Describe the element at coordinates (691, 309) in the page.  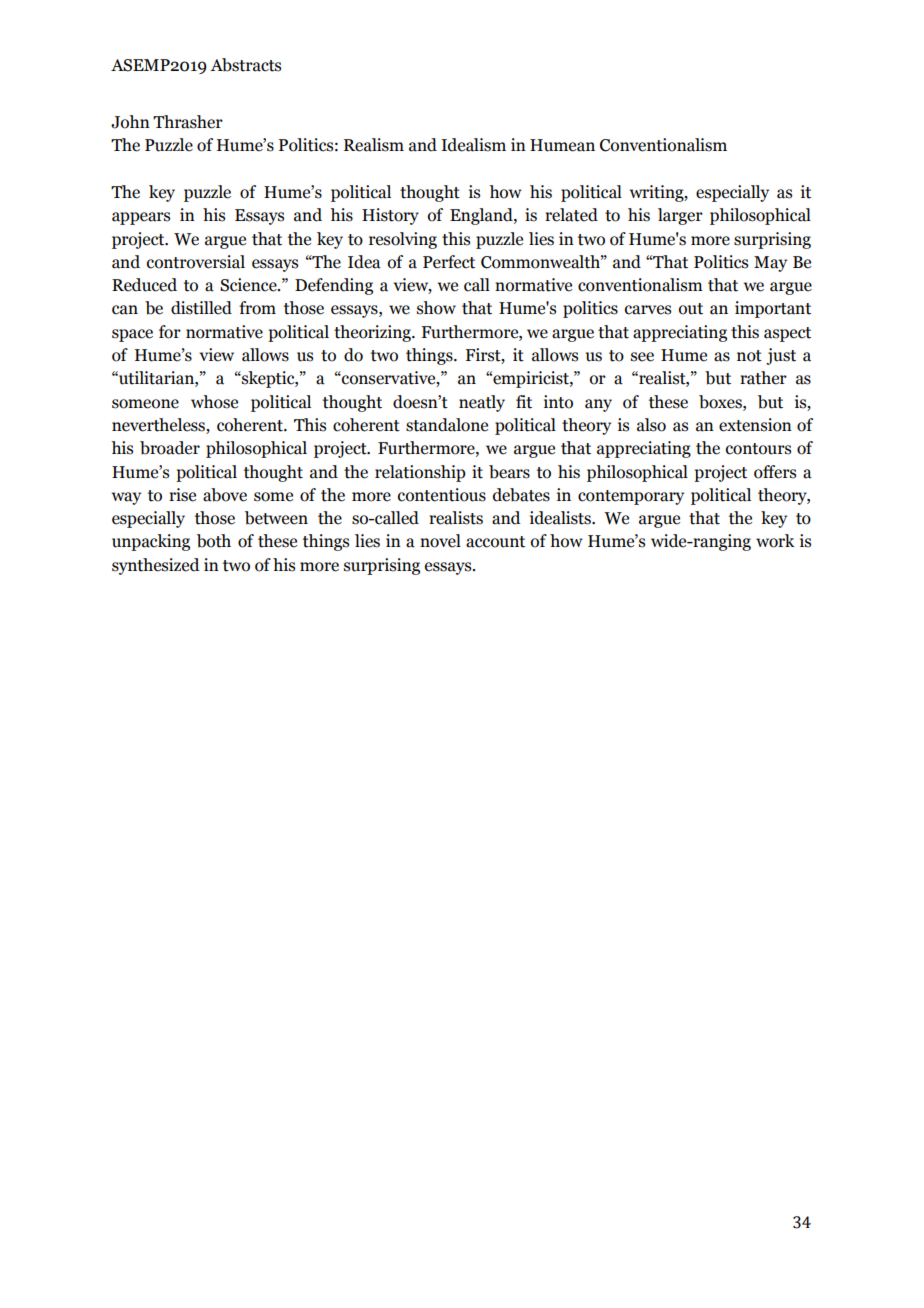
I see `out` at that location.
